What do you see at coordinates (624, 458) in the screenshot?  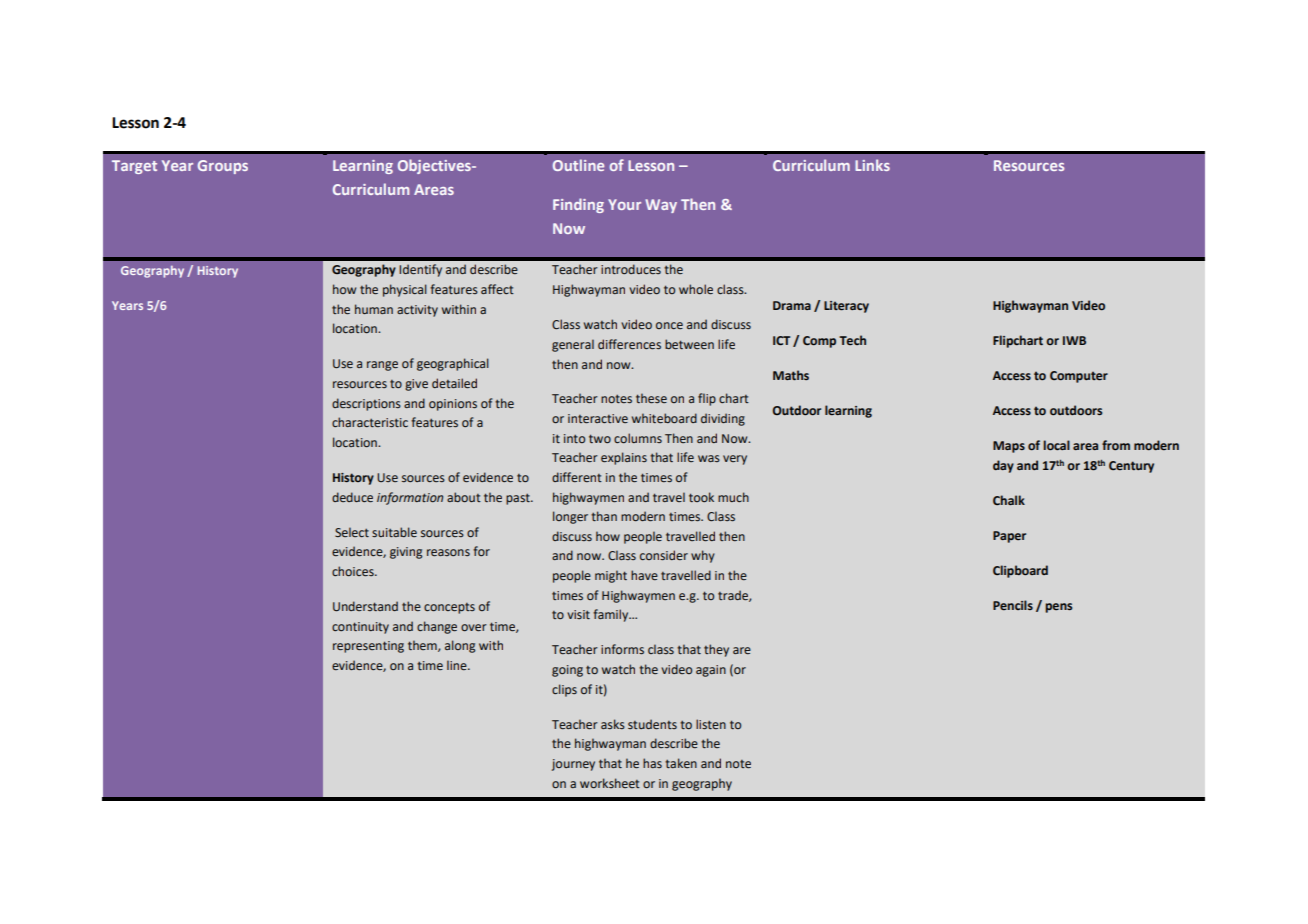 I see `explains` at bounding box center [624, 458].
